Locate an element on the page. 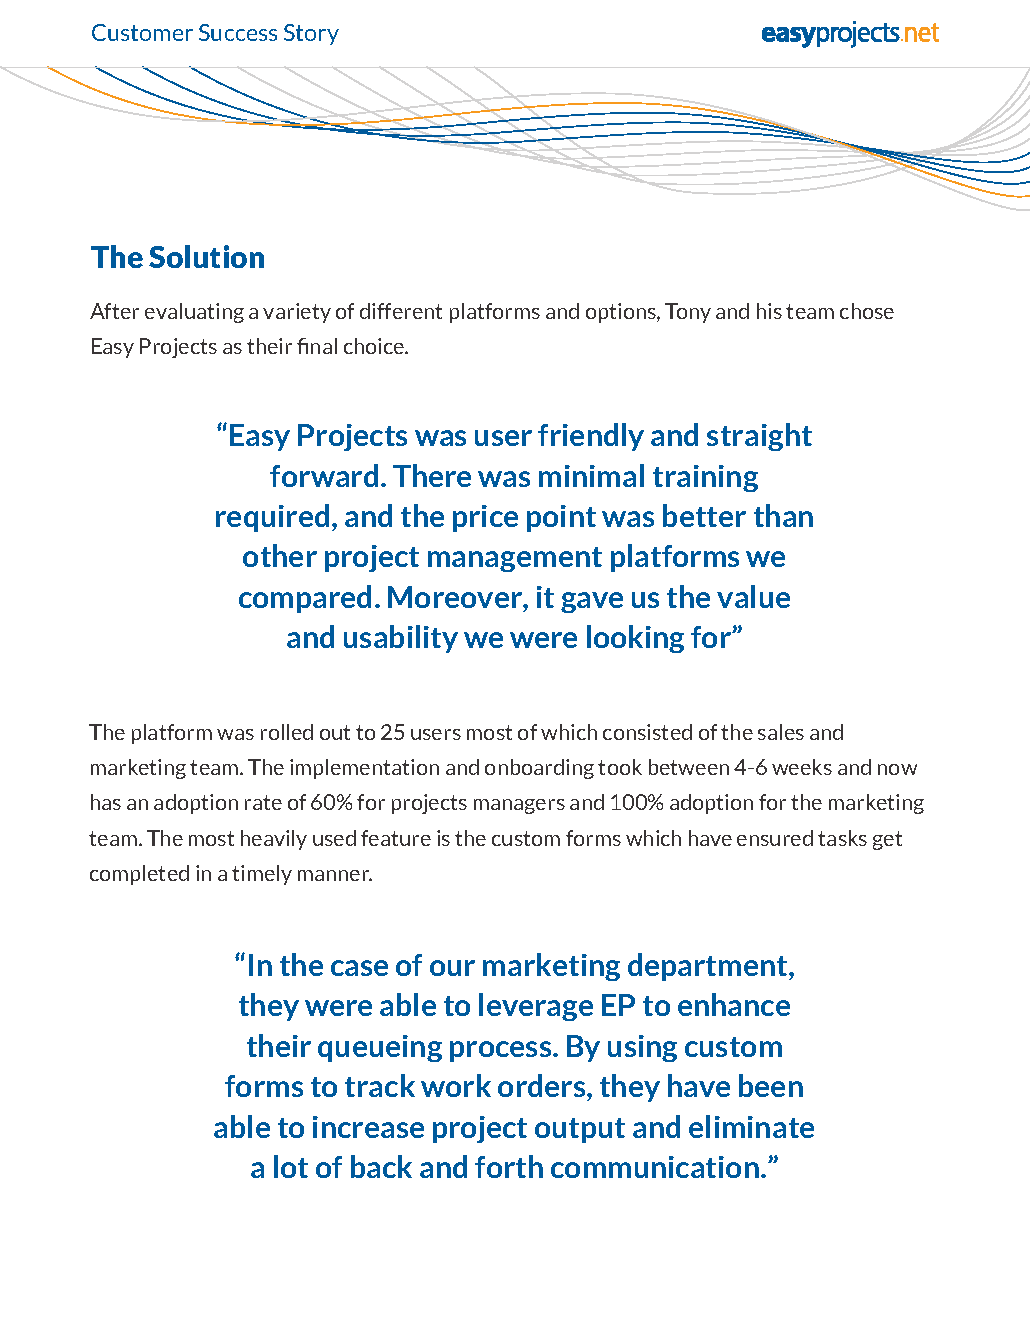  lot is located at coordinates (291, 1166).
